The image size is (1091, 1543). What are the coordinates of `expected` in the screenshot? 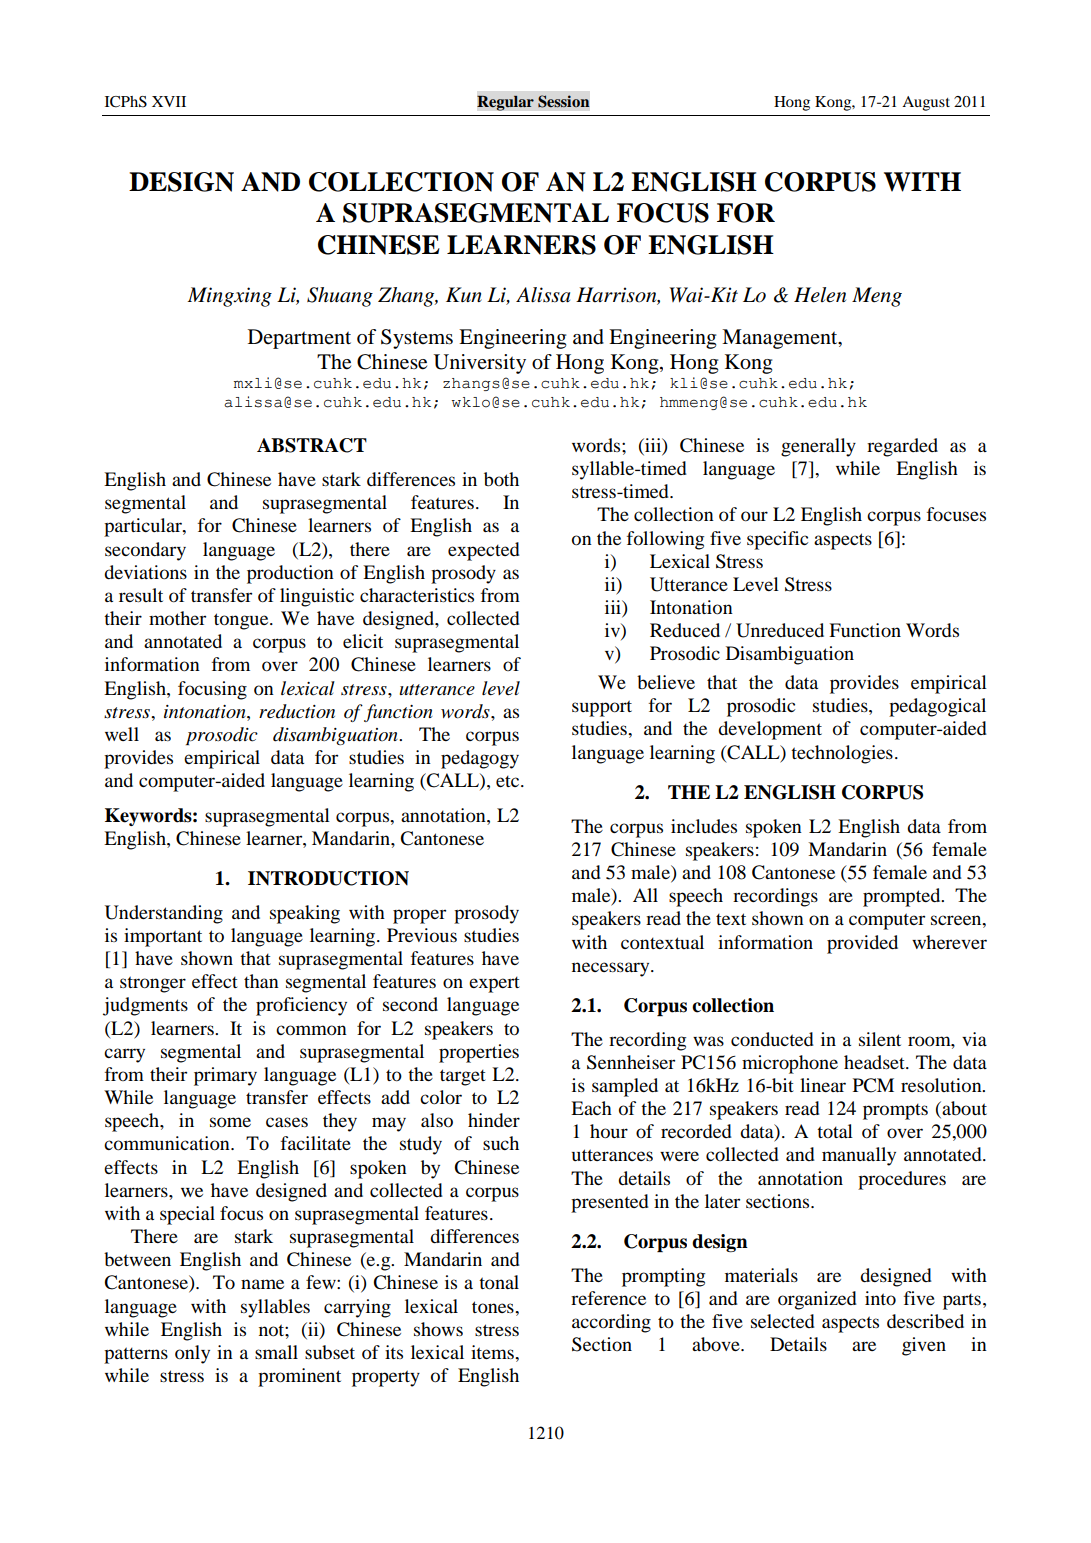 It's located at (484, 551).
